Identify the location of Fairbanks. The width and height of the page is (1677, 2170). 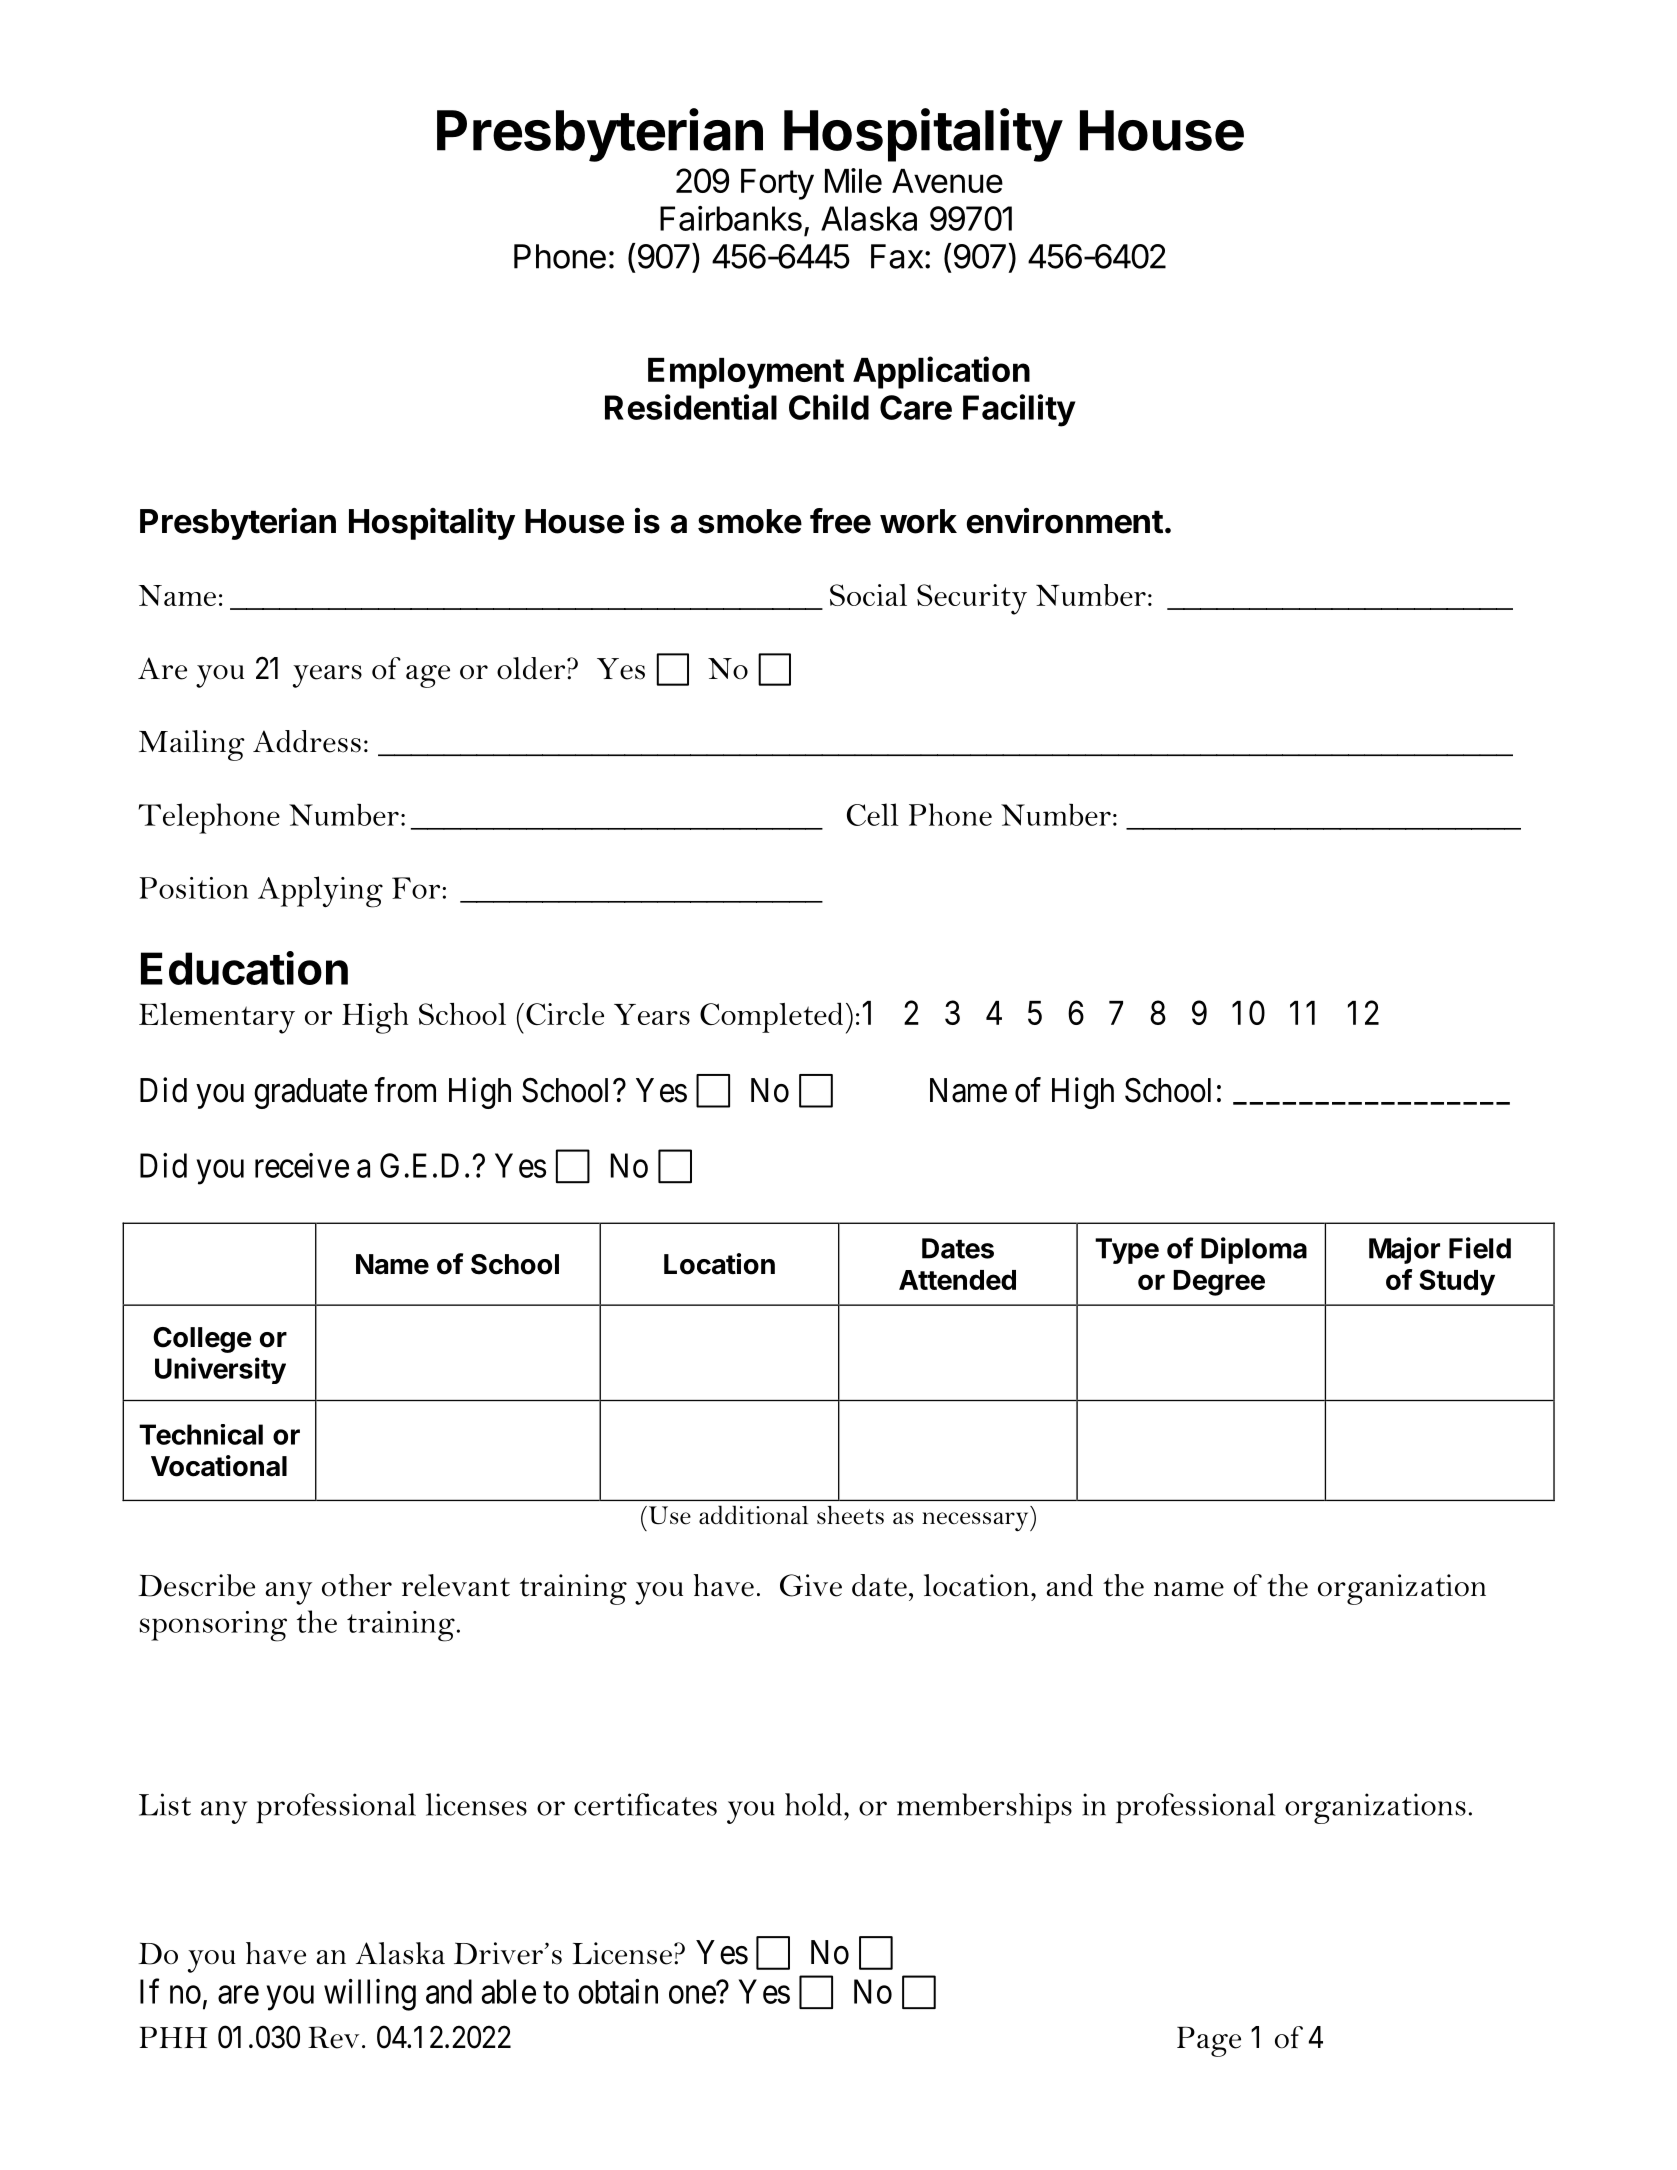
(731, 218).
